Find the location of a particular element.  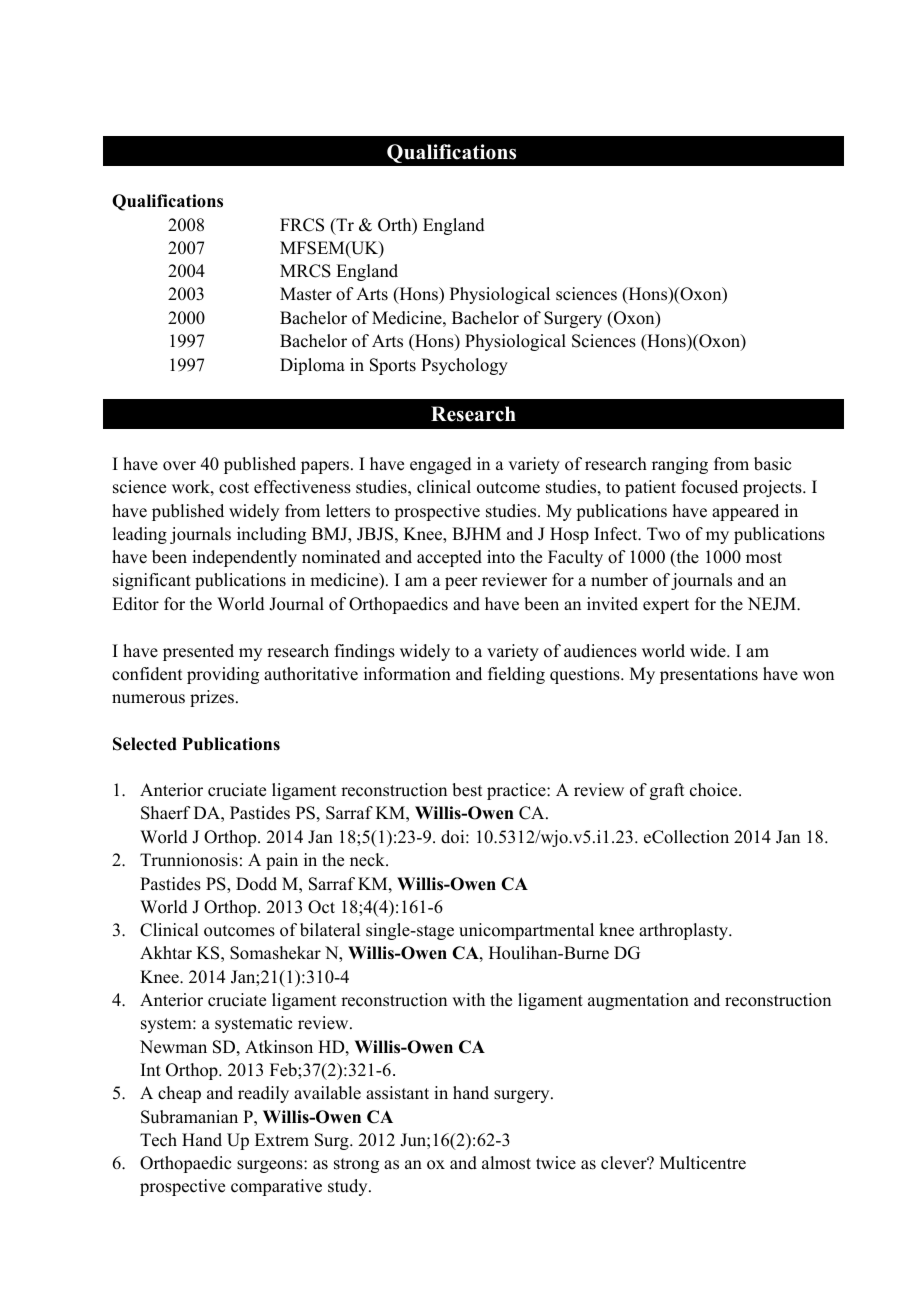

twice is located at coordinates (556, 1163).
